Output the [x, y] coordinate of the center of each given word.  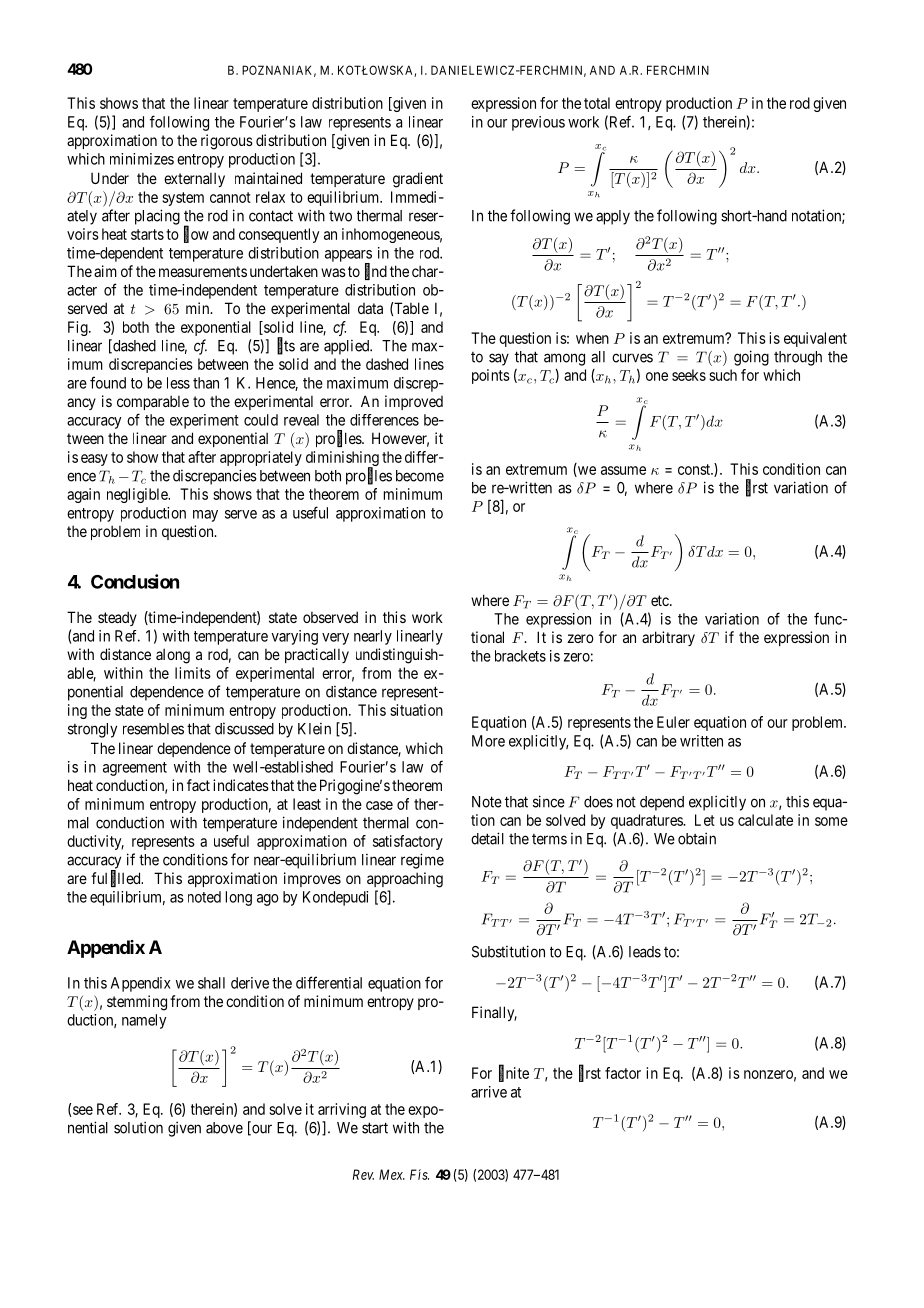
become [420, 476]
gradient [418, 180]
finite [514, 1073]
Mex [392, 1174]
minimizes [142, 159]
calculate [765, 820]
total [597, 103]
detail [487, 838]
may [205, 516]
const [695, 469]
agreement [135, 769]
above [224, 1128]
